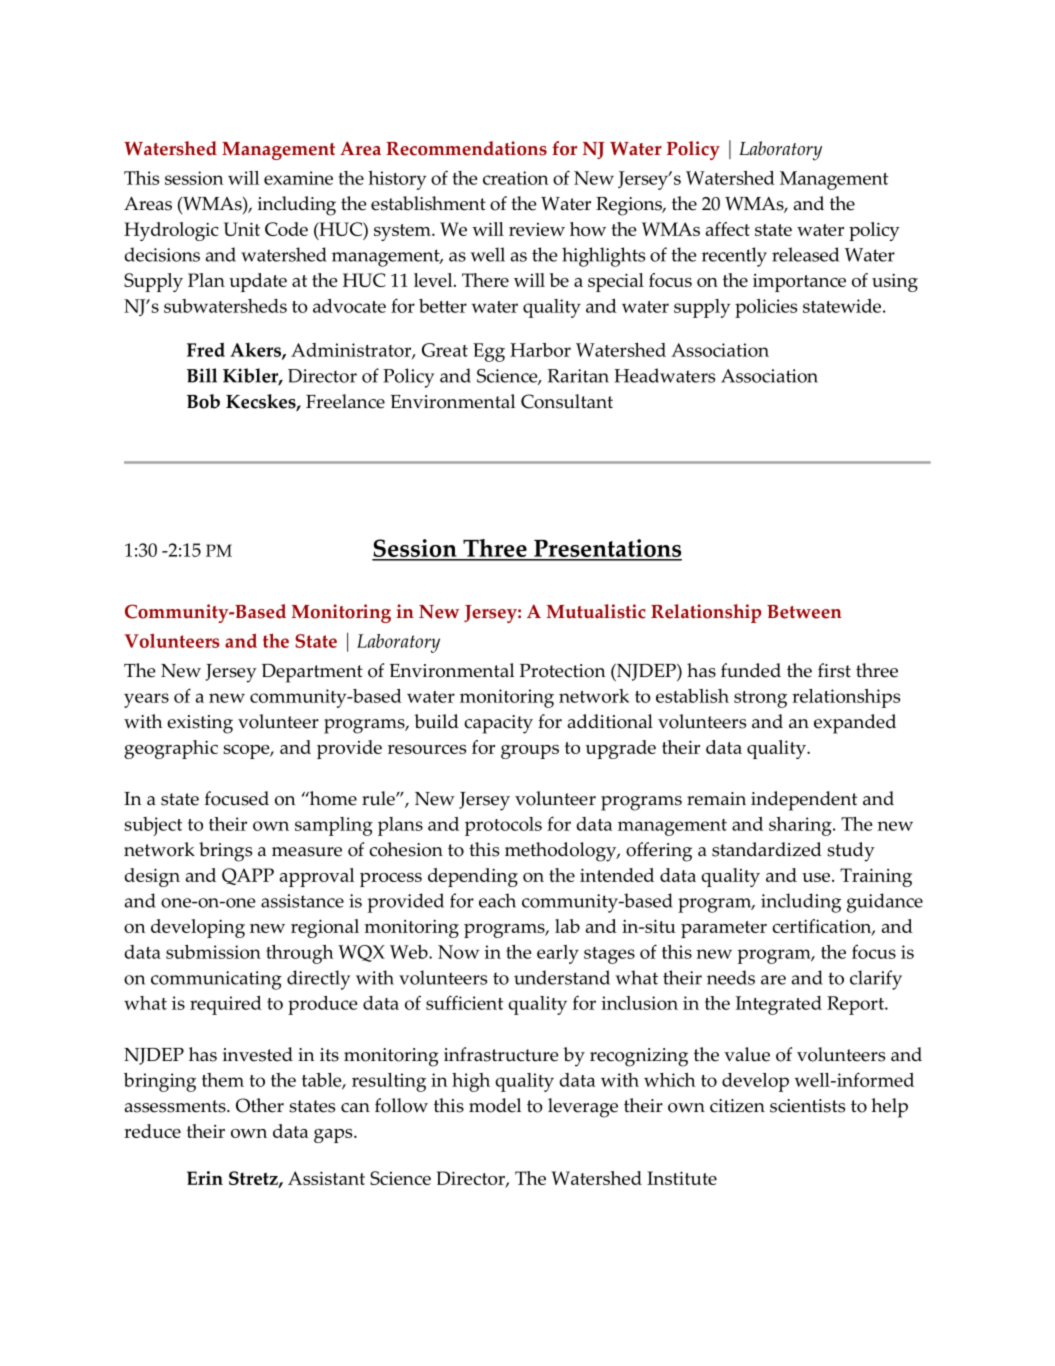  Describe the element at coordinates (562, 671) in the screenshot. I see `Protection` at that location.
